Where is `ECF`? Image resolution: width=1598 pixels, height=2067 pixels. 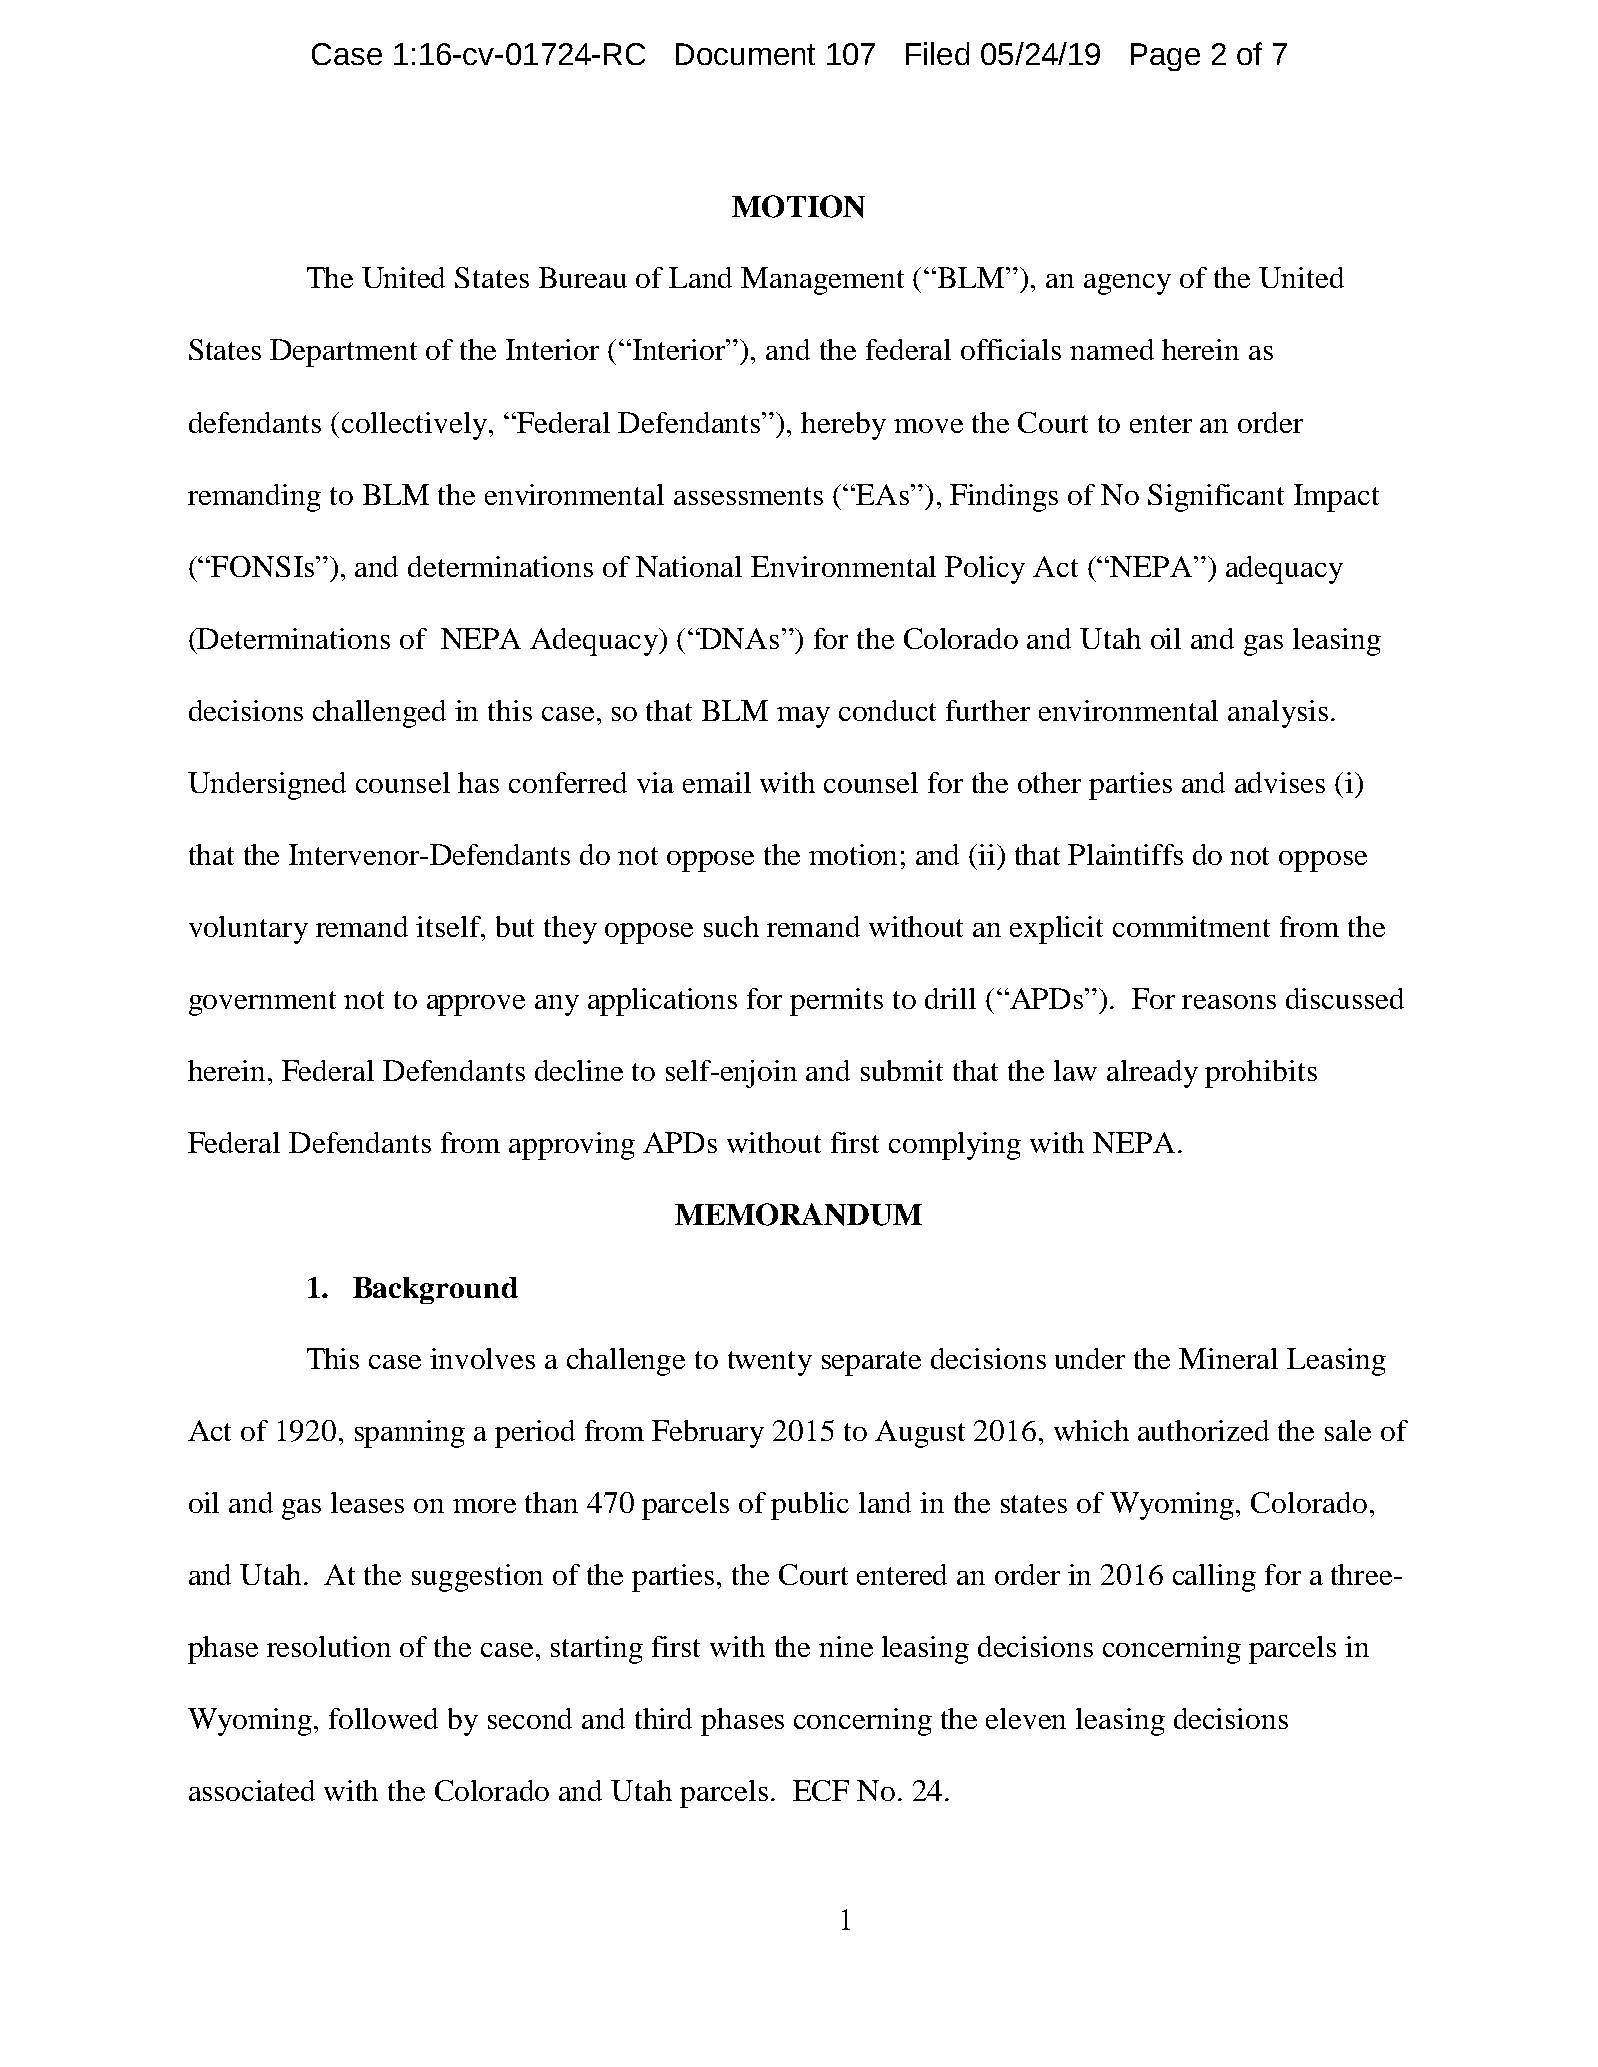 ECF is located at coordinates (821, 1790).
